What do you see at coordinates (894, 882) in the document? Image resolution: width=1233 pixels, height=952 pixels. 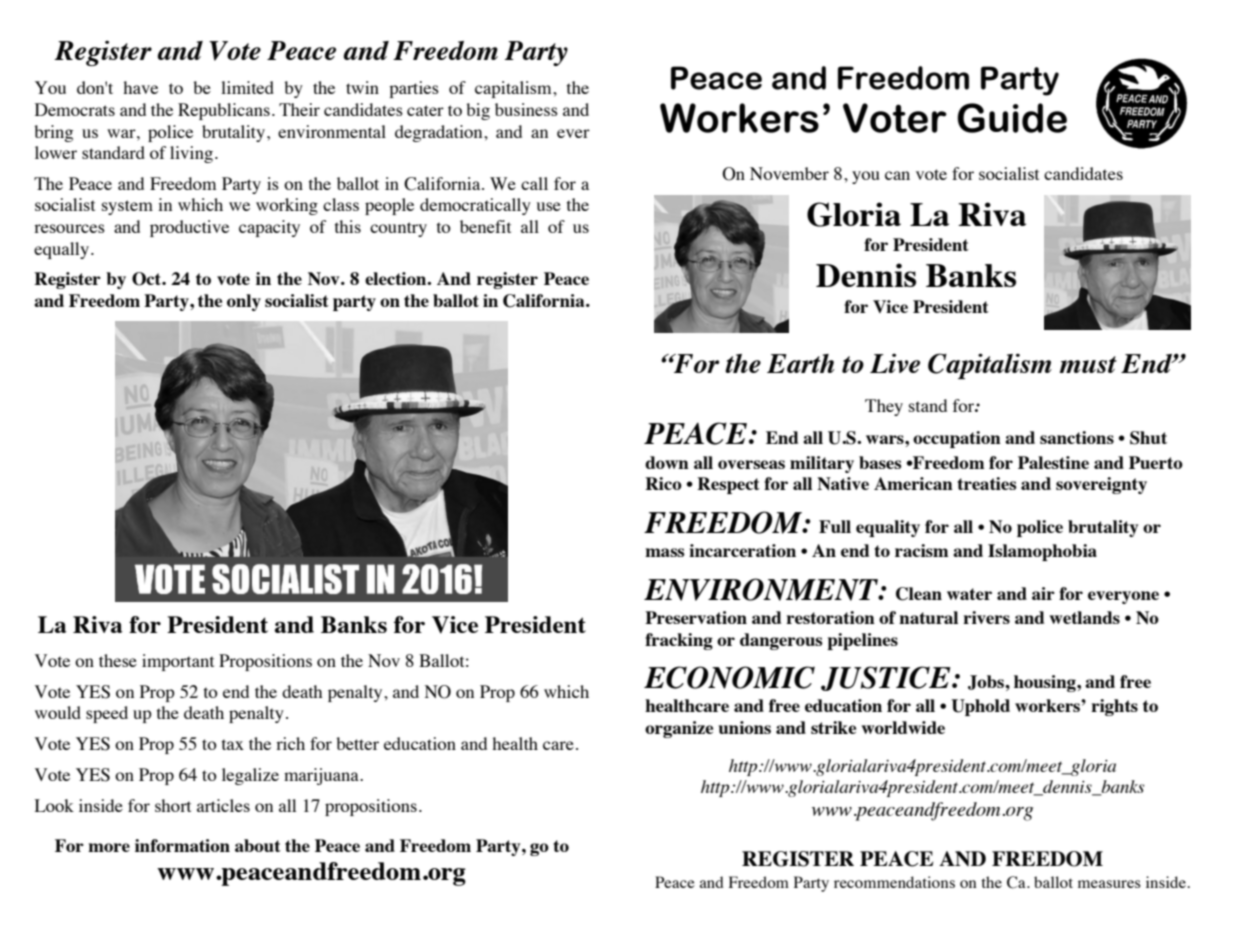 I see `recommendations` at bounding box center [894, 882].
